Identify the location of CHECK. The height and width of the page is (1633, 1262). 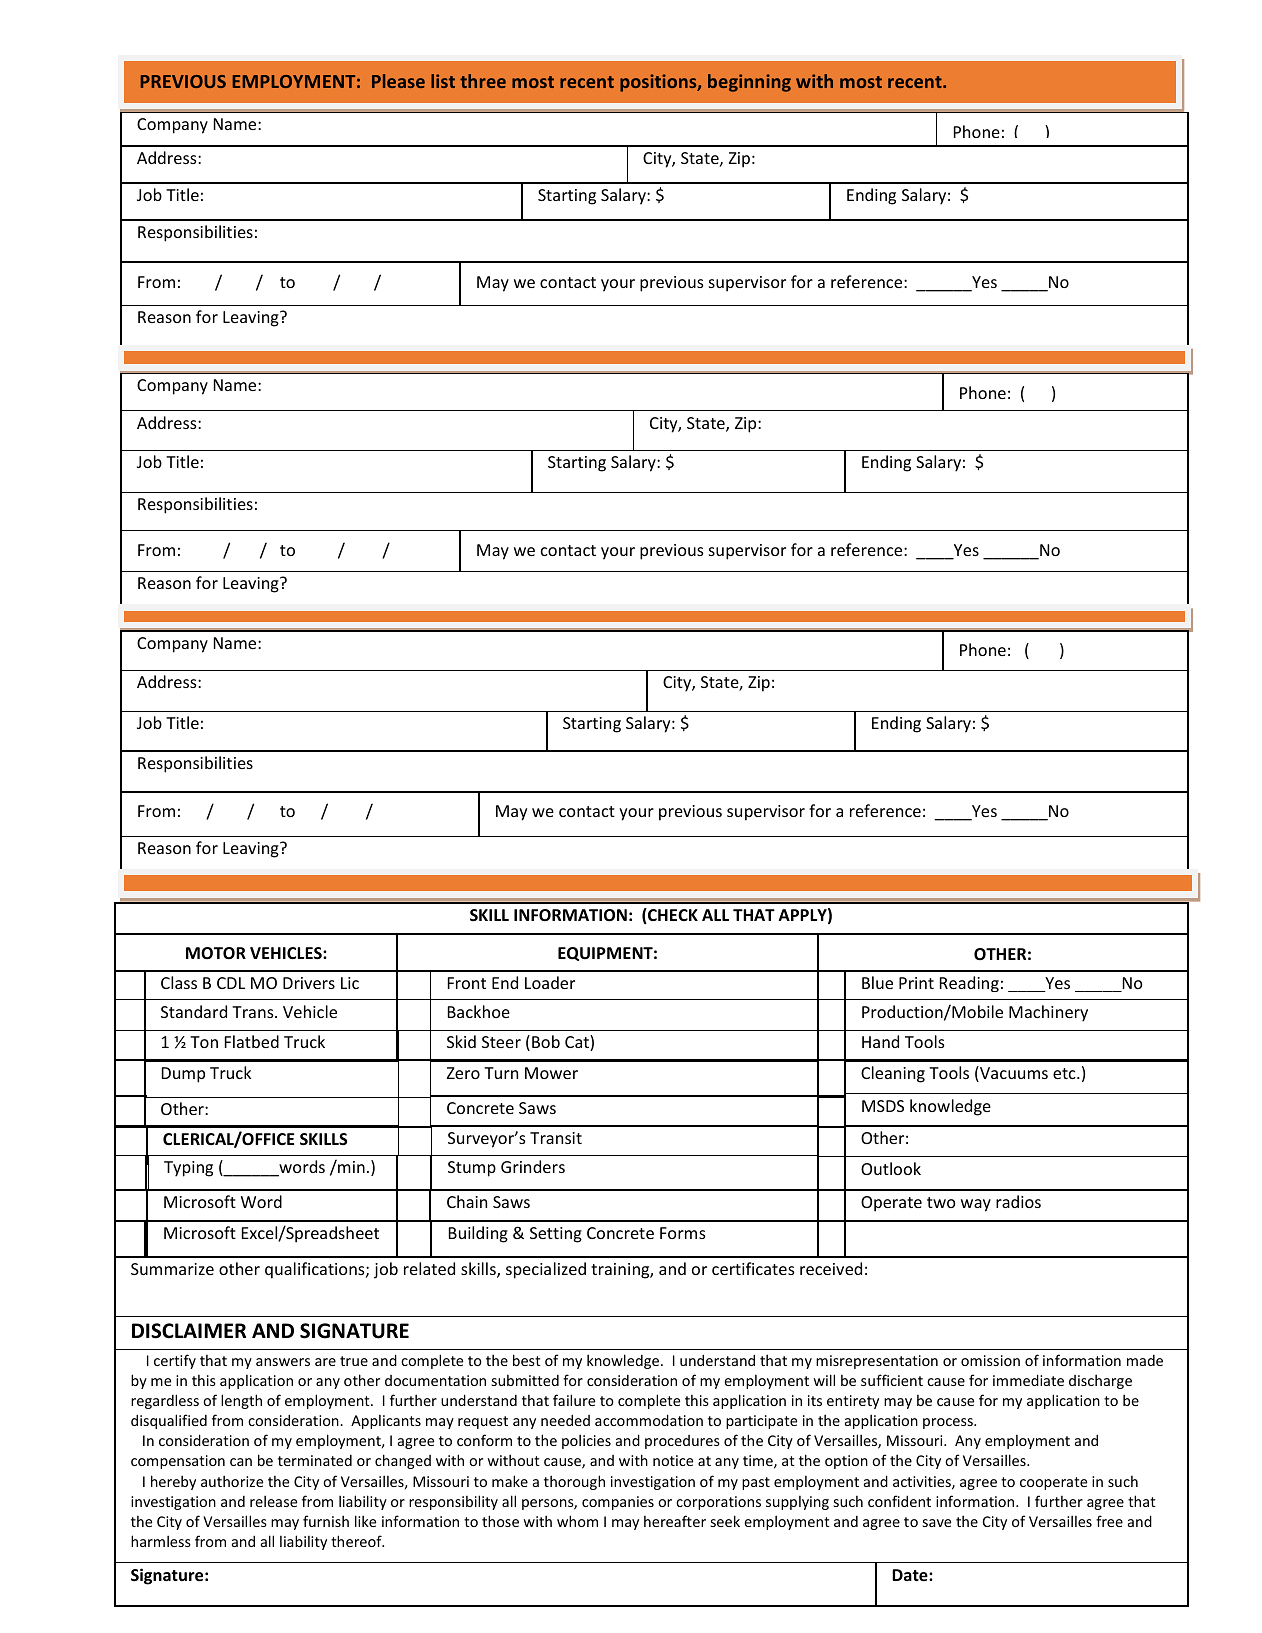
(672, 916).
